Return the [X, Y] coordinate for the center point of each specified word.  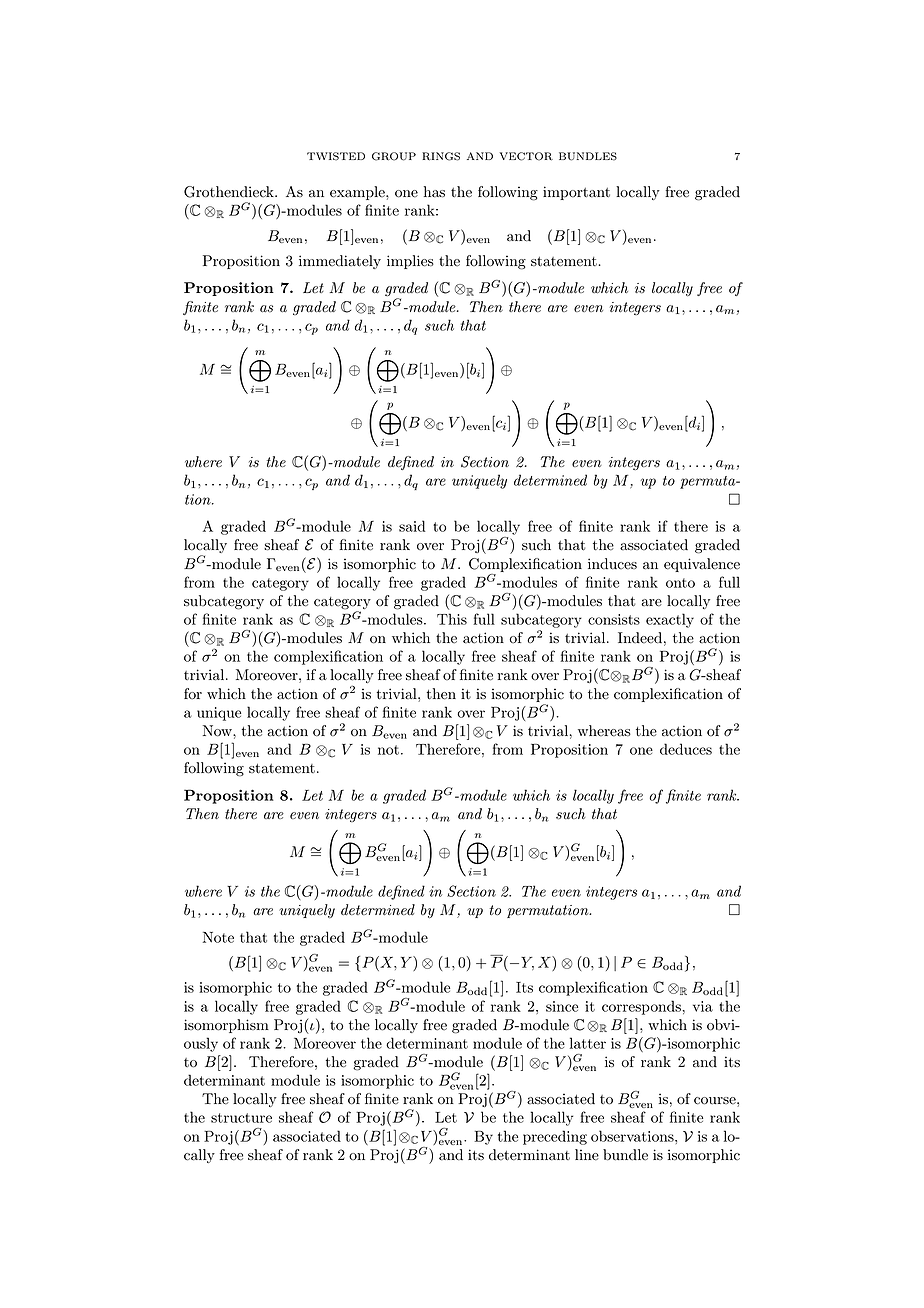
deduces [686, 749]
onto [680, 583]
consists [614, 619]
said [412, 526]
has [434, 192]
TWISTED [336, 156]
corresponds [642, 1007]
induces [612, 564]
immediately [340, 262]
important [576, 193]
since [562, 1006]
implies [410, 262]
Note [218, 937]
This [452, 619]
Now [218, 731]
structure [241, 1118]
